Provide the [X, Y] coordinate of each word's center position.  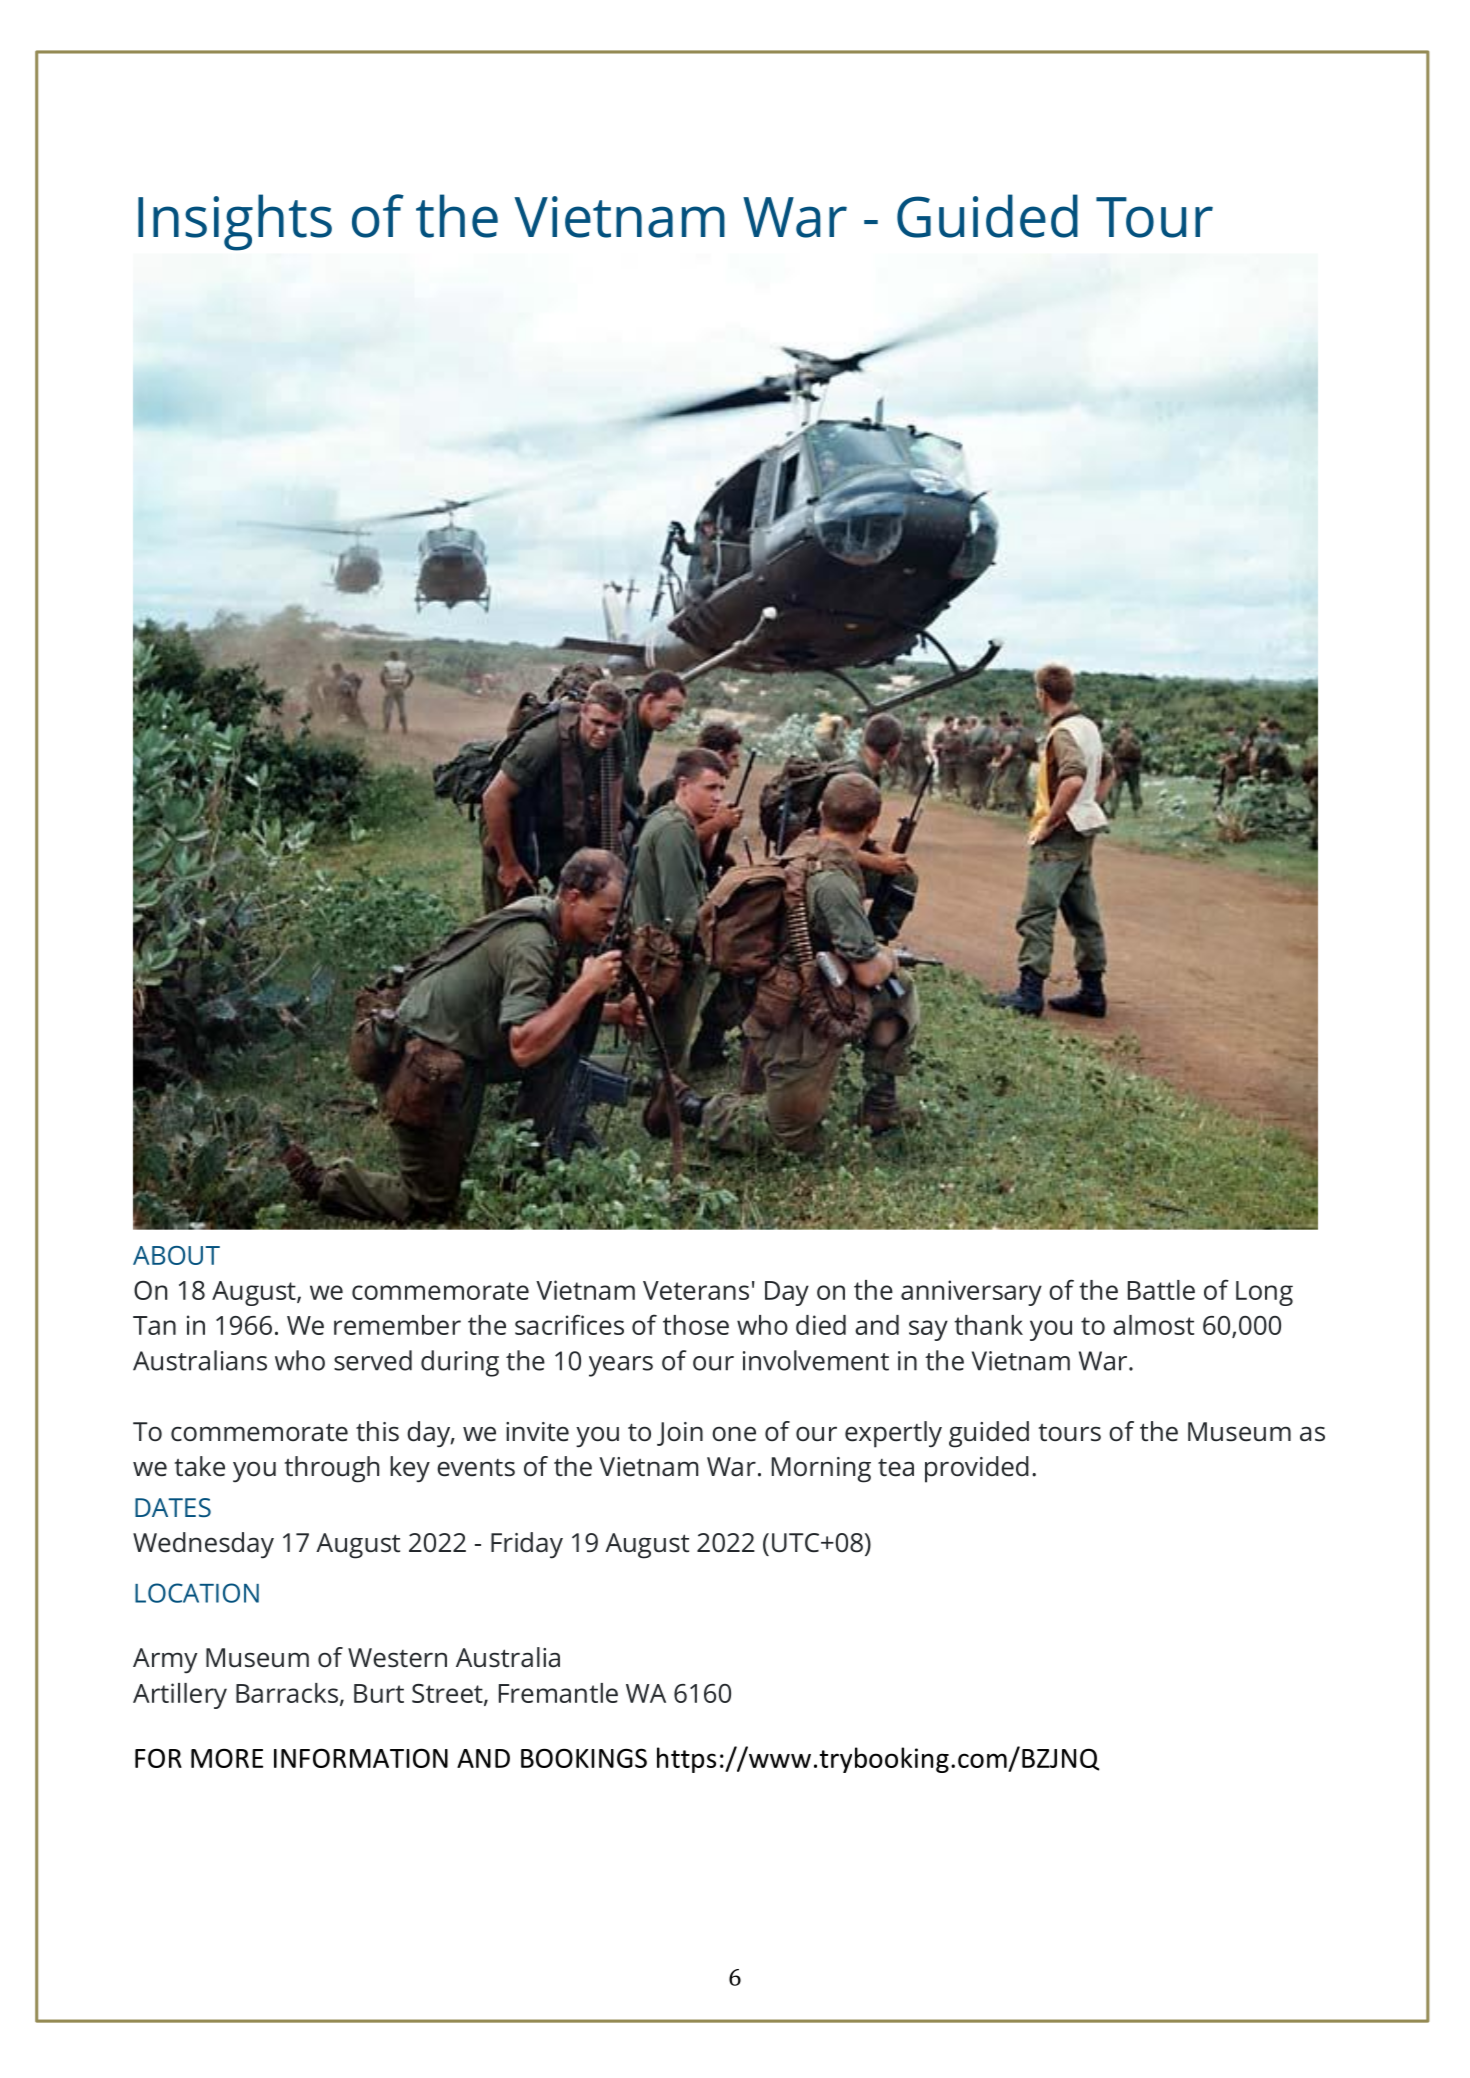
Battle [1161, 1290]
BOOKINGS [584, 1758]
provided [977, 1469]
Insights [235, 222]
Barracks [287, 1693]
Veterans [696, 1290]
